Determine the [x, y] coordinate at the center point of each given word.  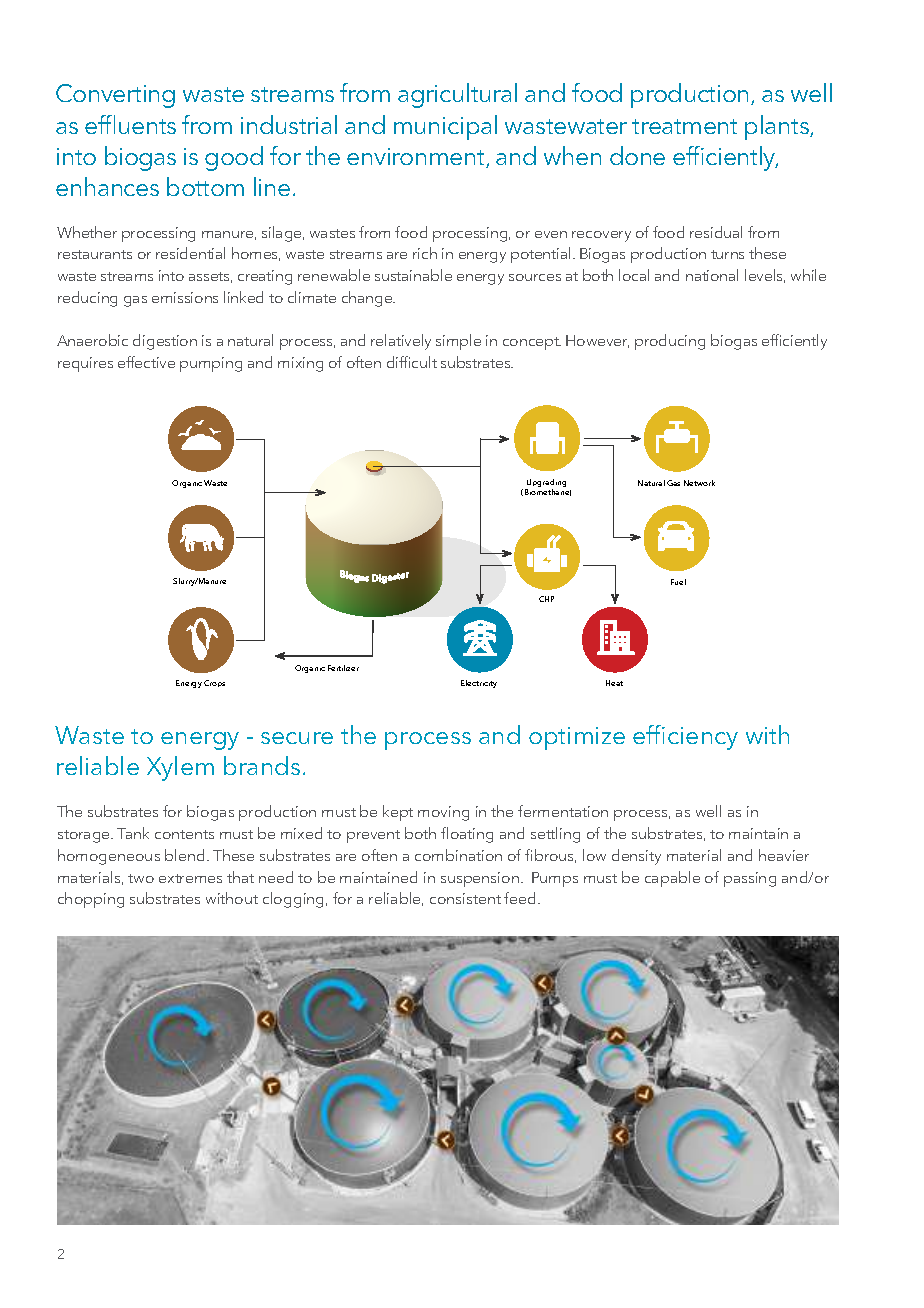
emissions [185, 297]
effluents [130, 124]
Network [699, 483]
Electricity [479, 684]
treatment [684, 126]
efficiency [685, 737]
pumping [211, 364]
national [712, 275]
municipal [445, 127]
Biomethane [548, 492]
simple [458, 342]
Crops [214, 683]
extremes [190, 878]
